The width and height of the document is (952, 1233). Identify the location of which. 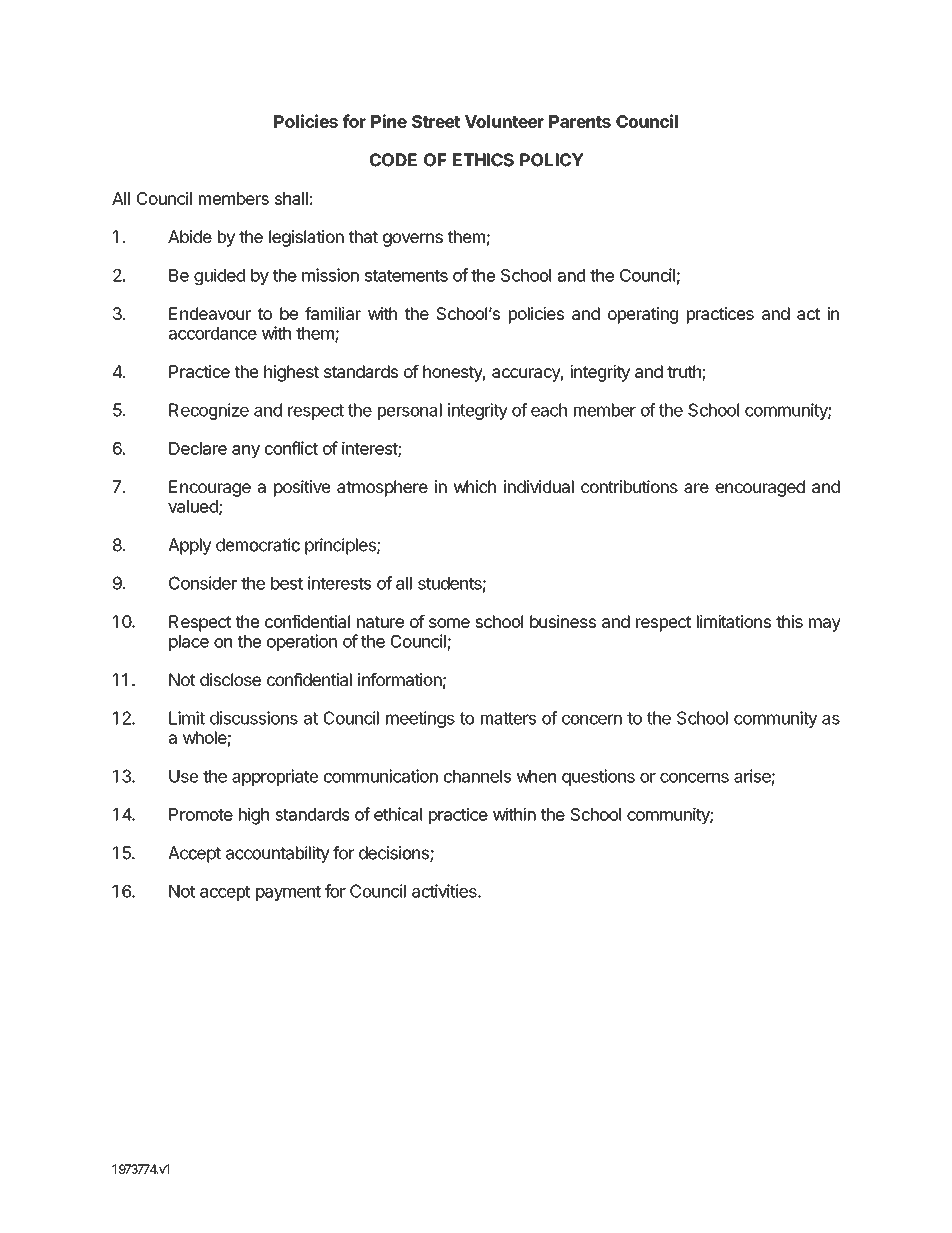
(474, 486).
